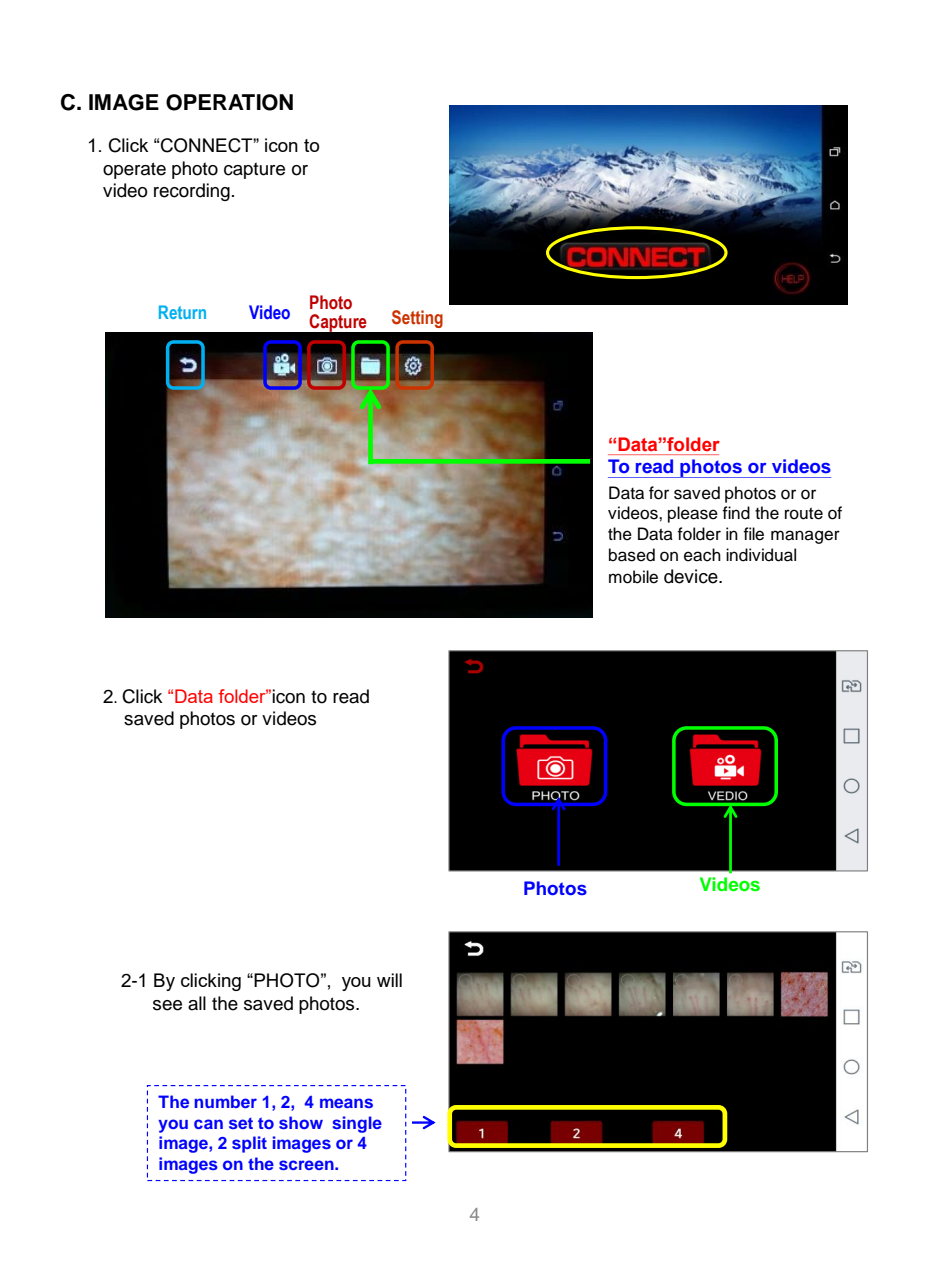  I want to click on single, so click(357, 1124).
